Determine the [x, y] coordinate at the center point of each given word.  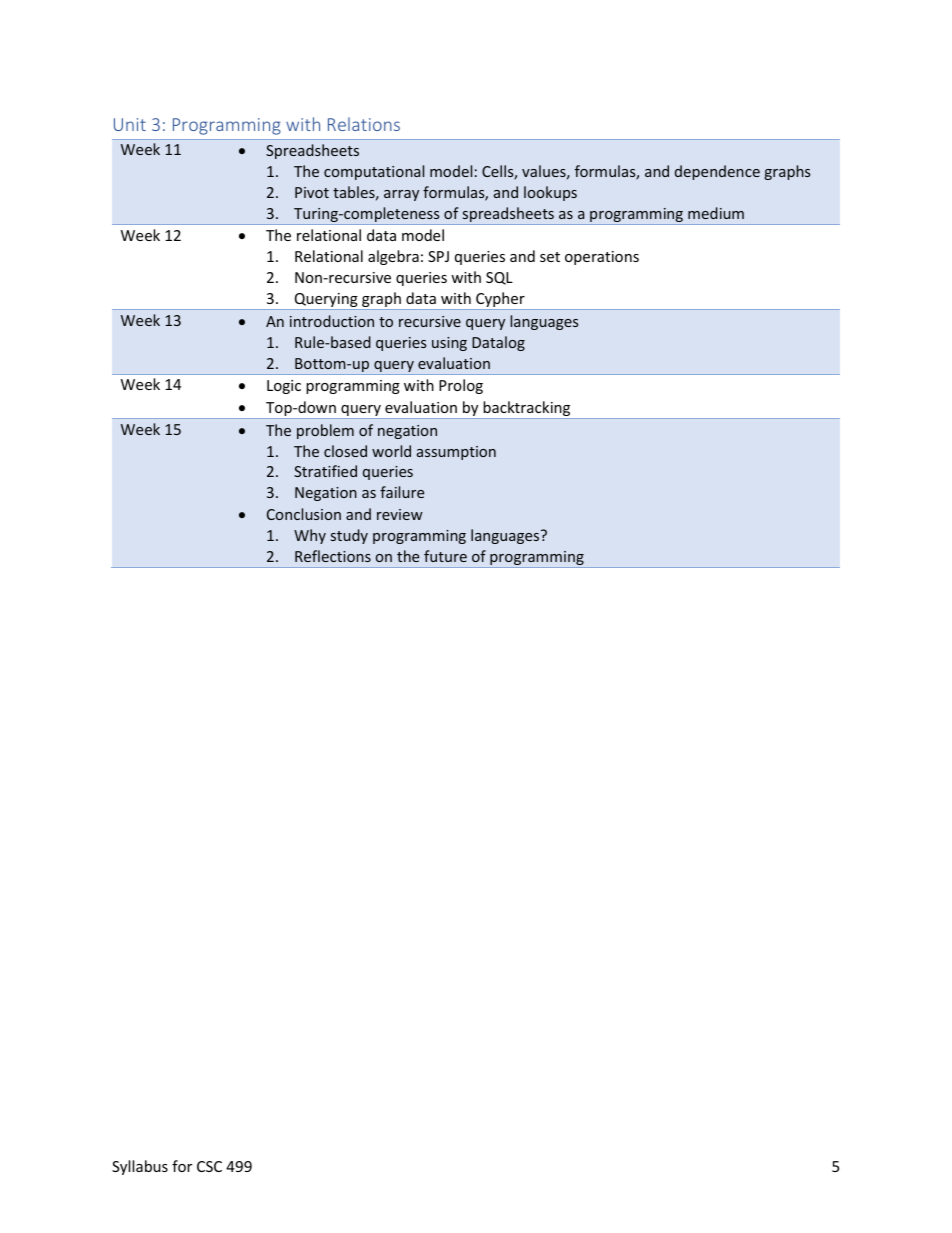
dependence [717, 172]
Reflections [333, 556]
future [445, 556]
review [400, 514]
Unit [130, 124]
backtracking [527, 410]
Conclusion [304, 514]
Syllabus [140, 1167]
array [401, 195]
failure [402, 492]
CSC [209, 1166]
